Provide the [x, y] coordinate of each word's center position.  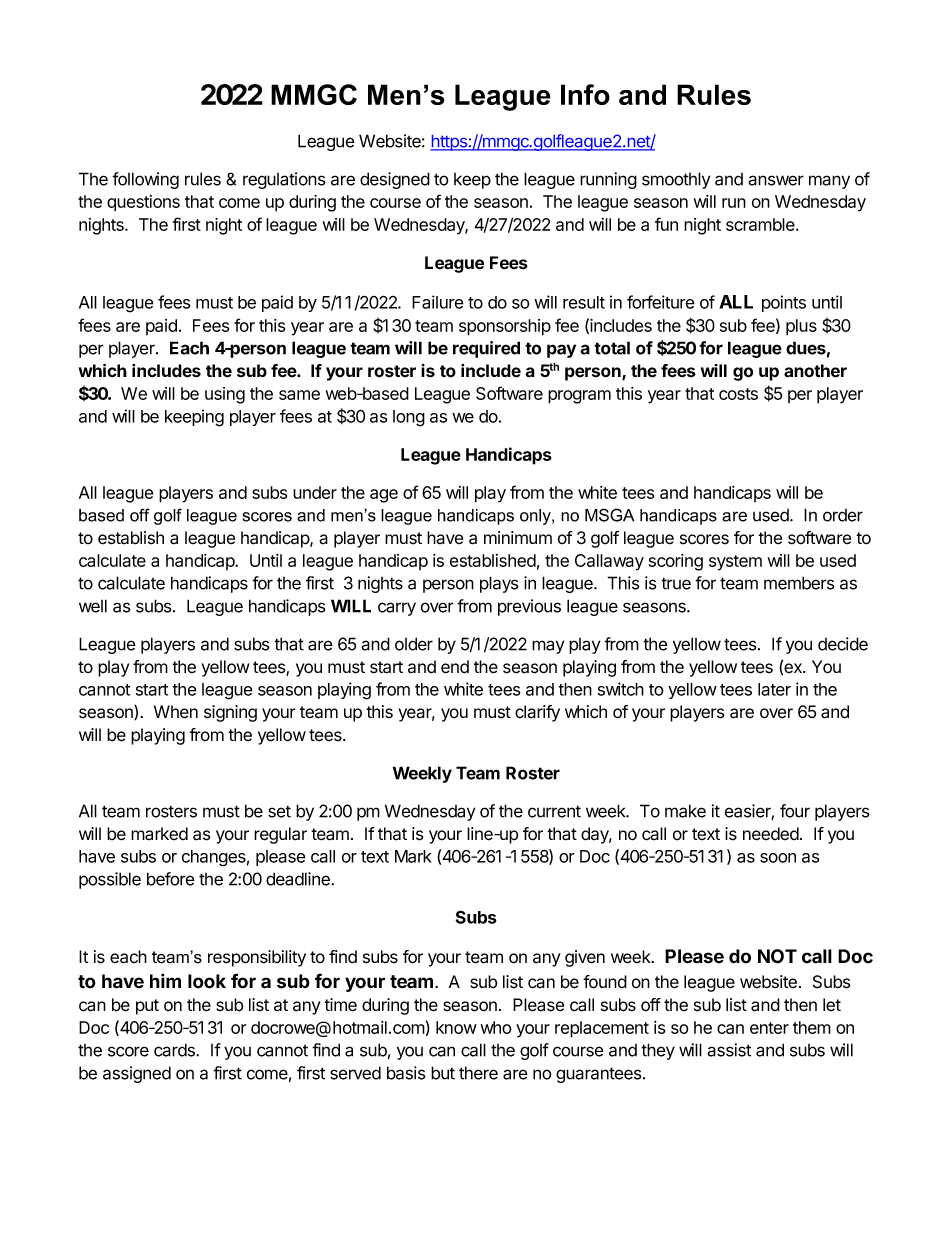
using [225, 395]
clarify [537, 713]
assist [729, 1050]
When [176, 712]
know [456, 1027]
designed [395, 180]
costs [738, 394]
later [774, 689]
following [145, 180]
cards [175, 1050]
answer [776, 180]
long [409, 418]
